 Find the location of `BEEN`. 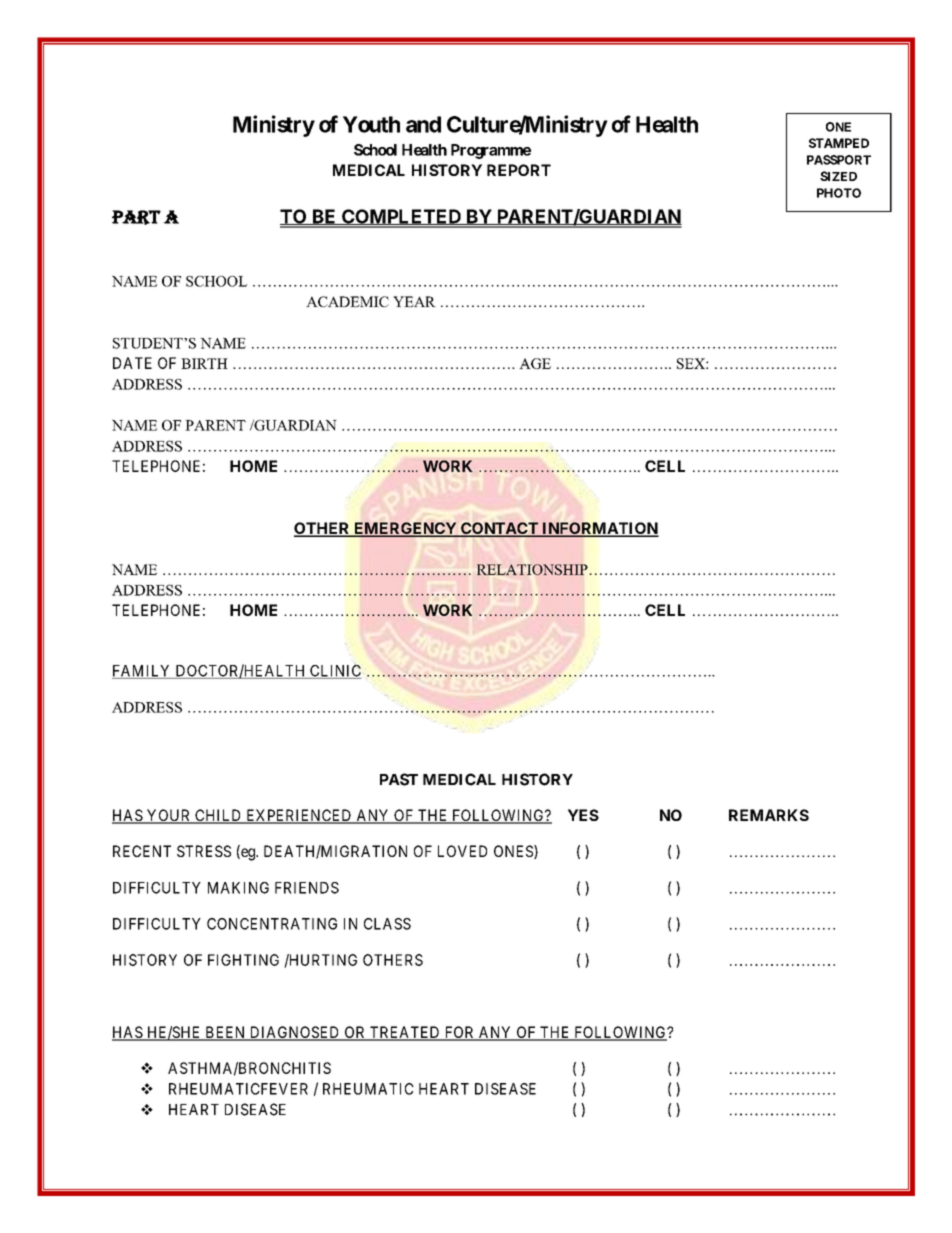

BEEN is located at coordinates (225, 1033).
